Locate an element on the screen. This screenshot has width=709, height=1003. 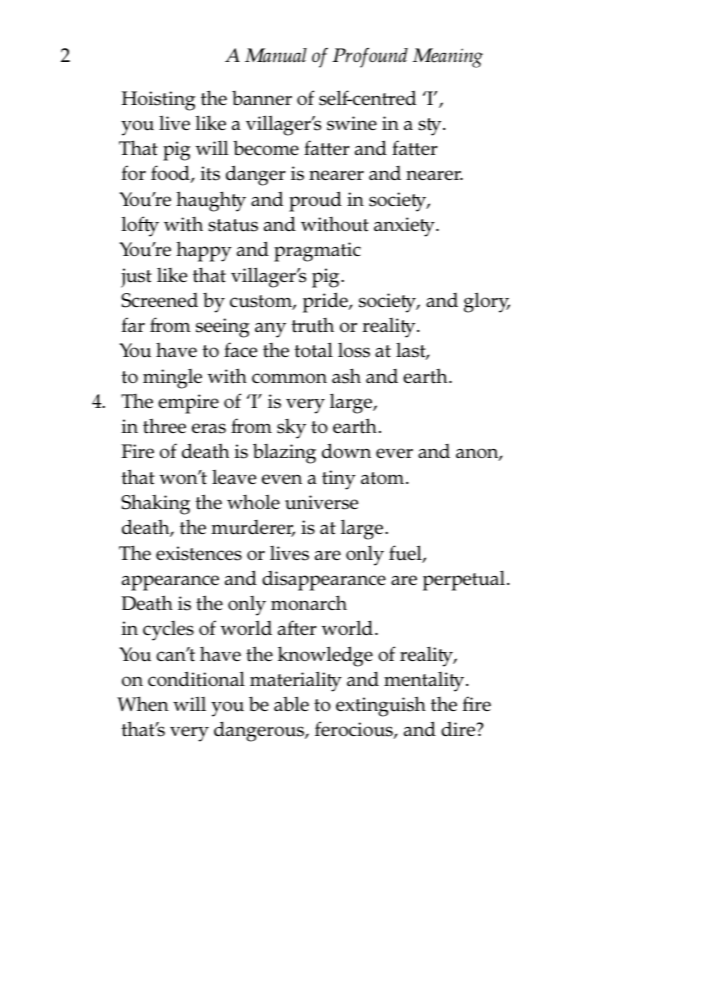
common is located at coordinates (289, 378).
